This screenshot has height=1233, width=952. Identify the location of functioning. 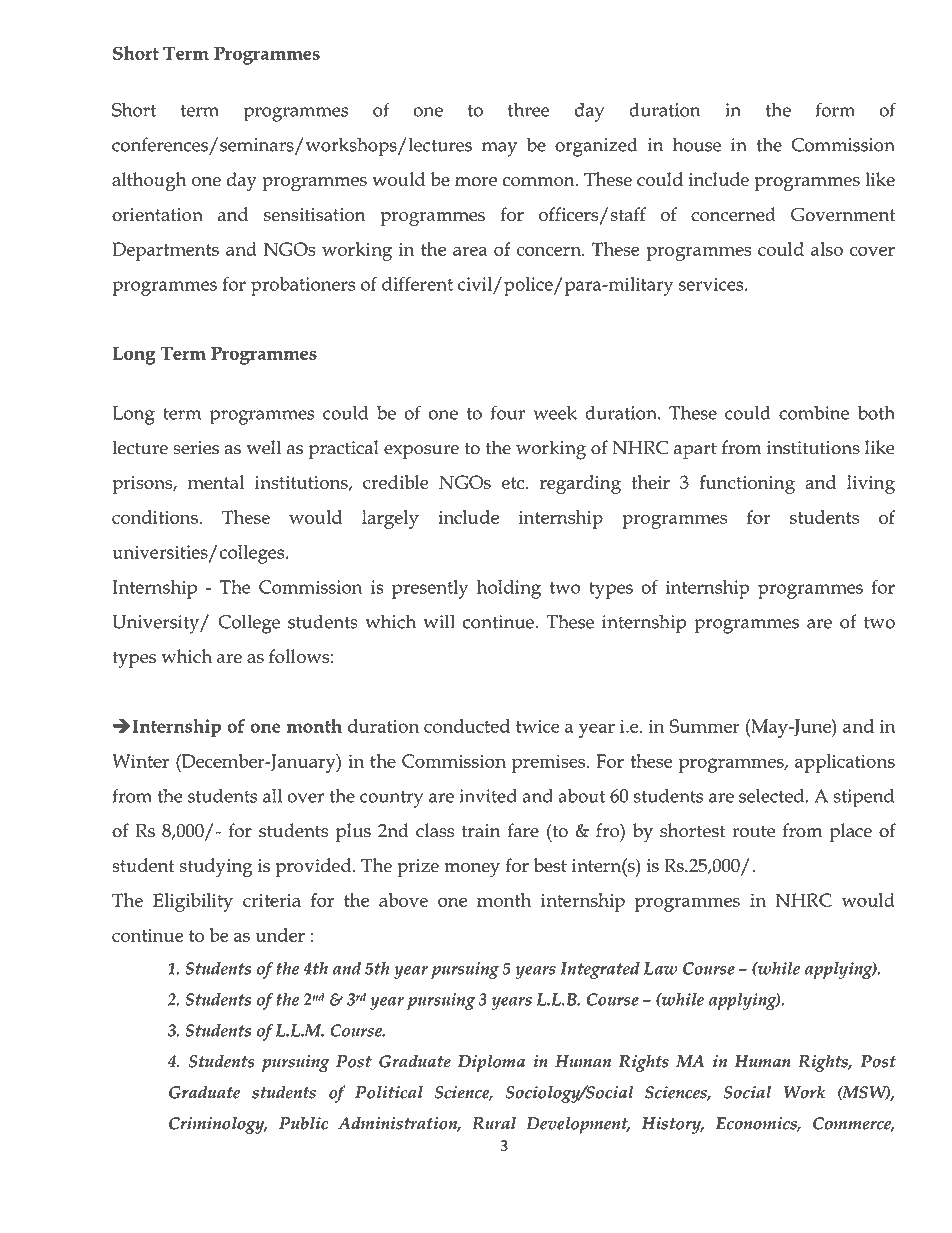
(747, 484).
